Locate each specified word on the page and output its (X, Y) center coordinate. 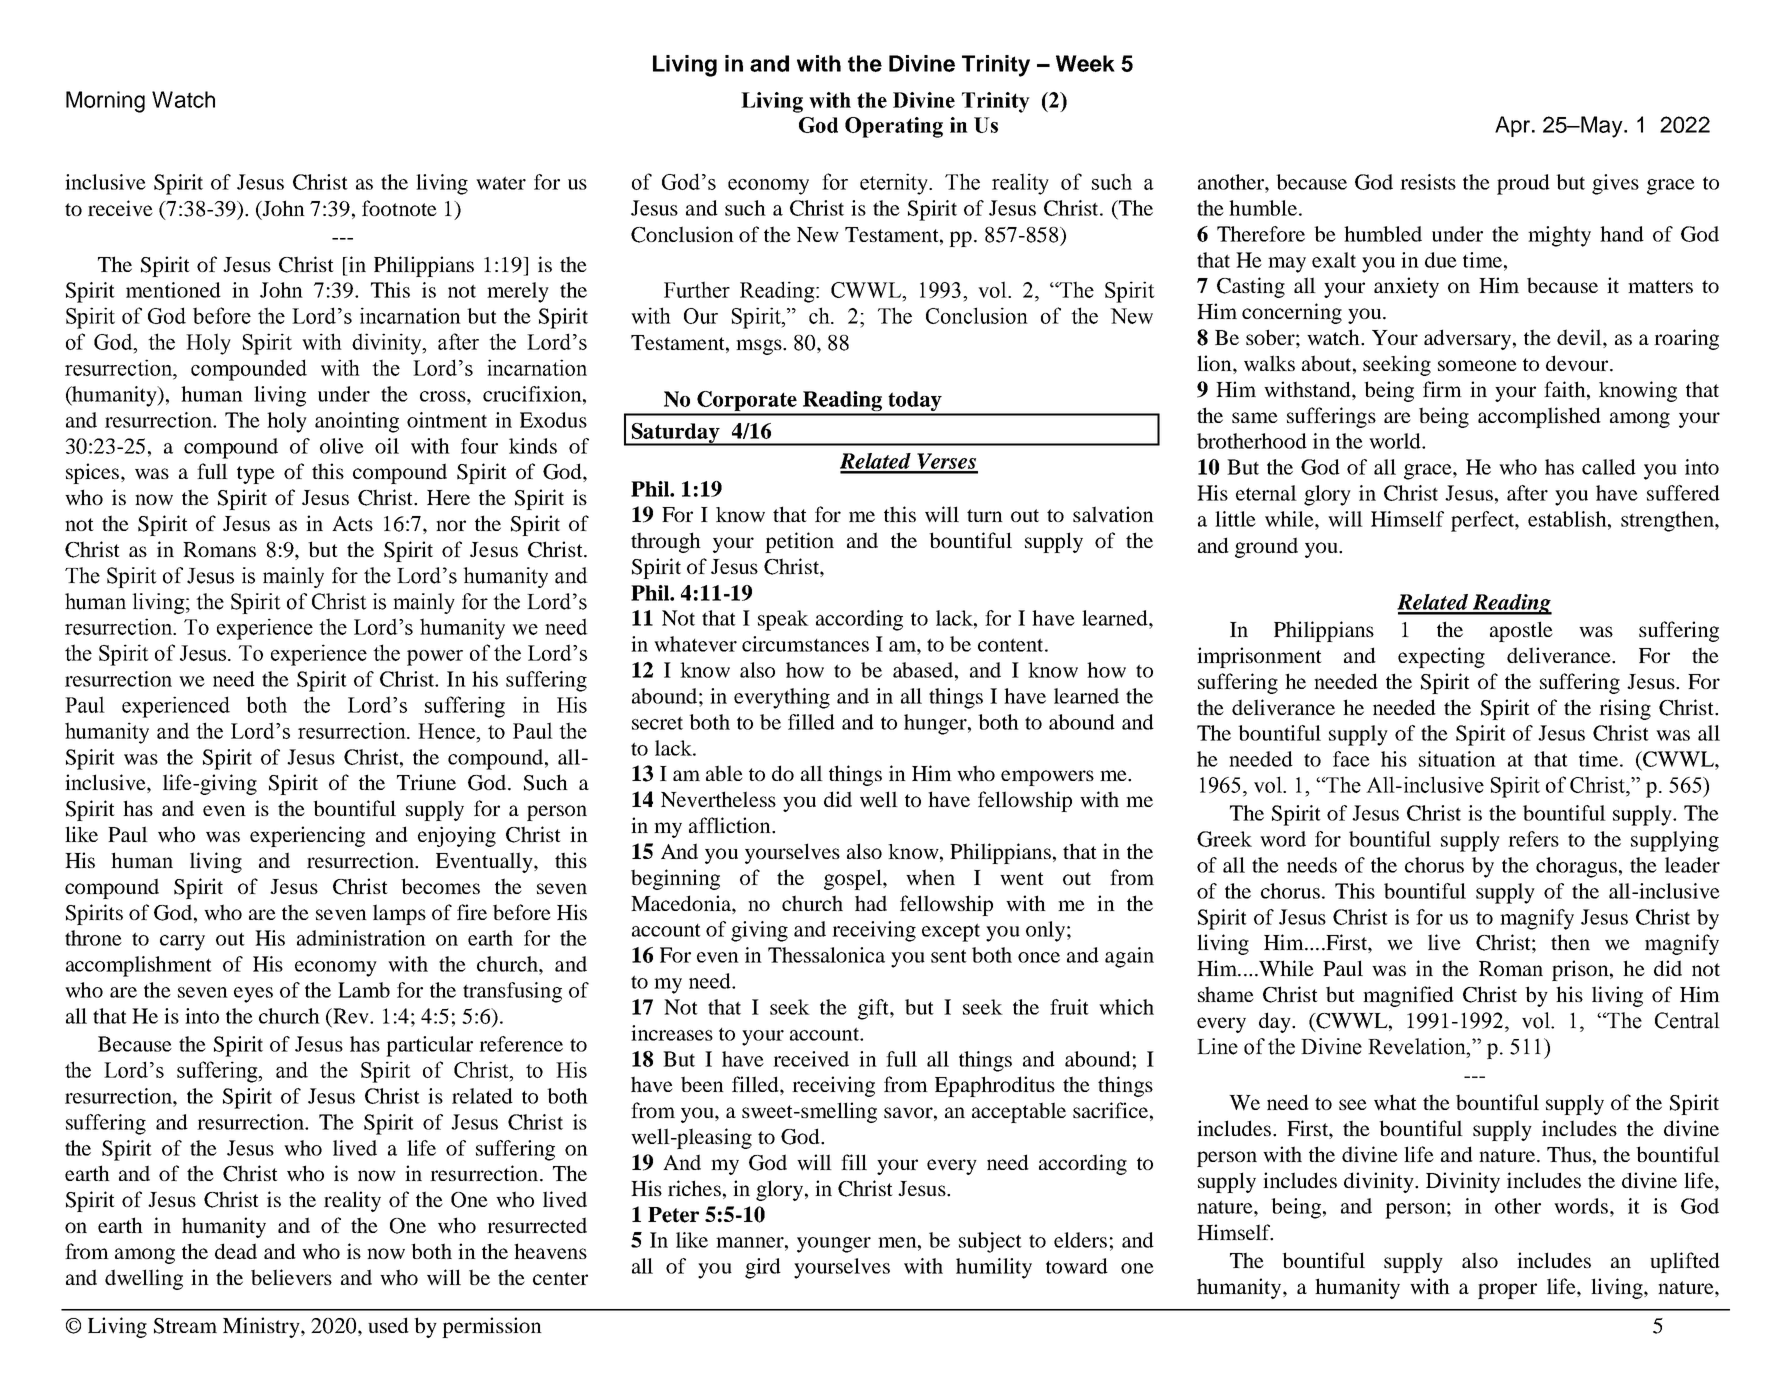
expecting (1441, 657)
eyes (253, 995)
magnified (1408, 996)
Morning (105, 102)
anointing (357, 422)
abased (924, 670)
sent (949, 956)
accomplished (1539, 417)
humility (994, 1268)
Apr (1512, 126)
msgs (760, 347)
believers (291, 1277)
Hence (447, 731)
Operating (894, 127)
